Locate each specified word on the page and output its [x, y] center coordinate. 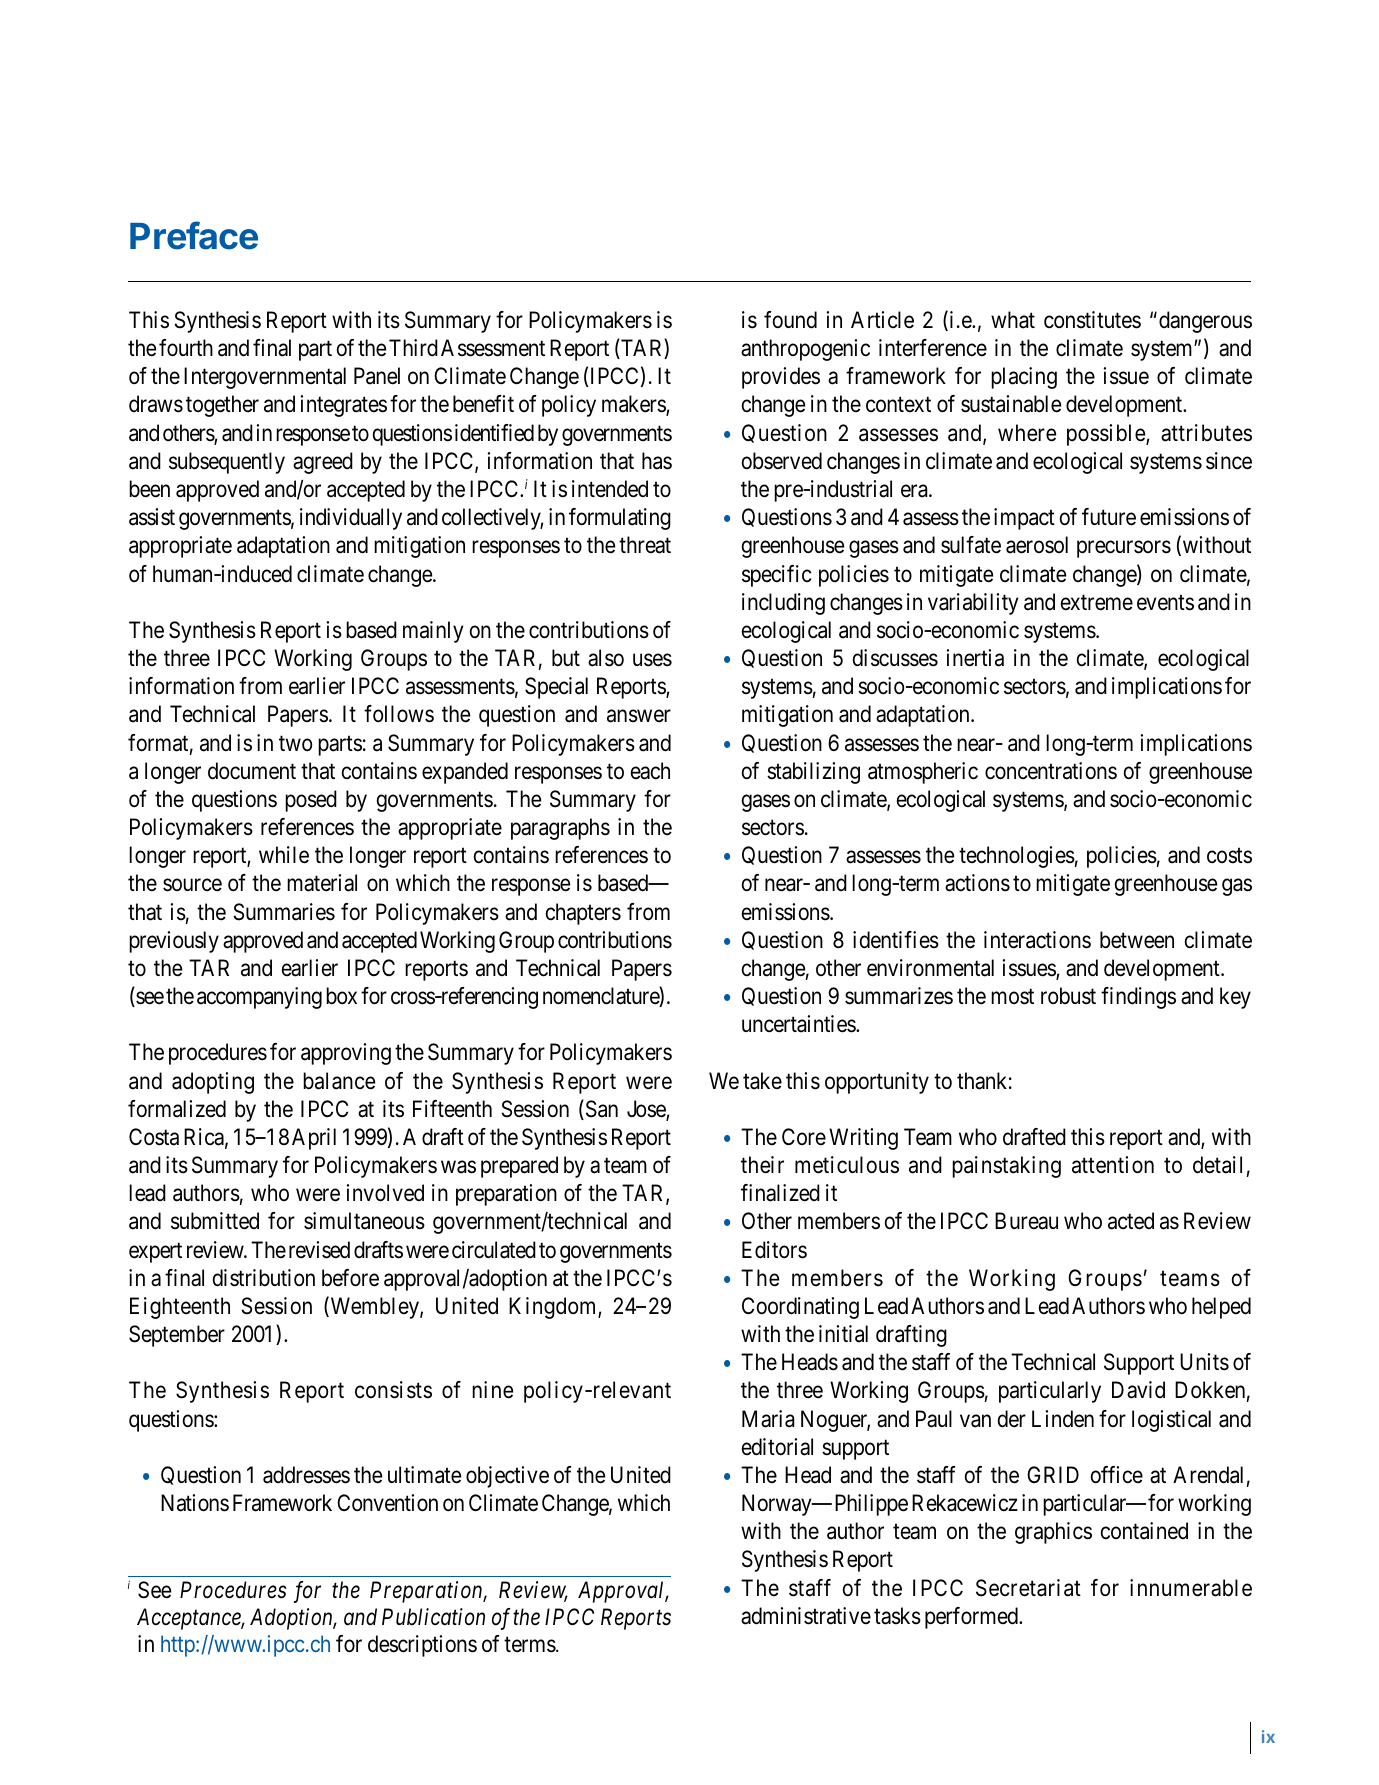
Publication [433, 1617]
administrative [806, 1616]
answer [639, 716]
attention [1113, 1165]
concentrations [1051, 771]
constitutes [1092, 320]
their [762, 1165]
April [314, 1139]
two [295, 744]
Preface [194, 235]
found [790, 320]
